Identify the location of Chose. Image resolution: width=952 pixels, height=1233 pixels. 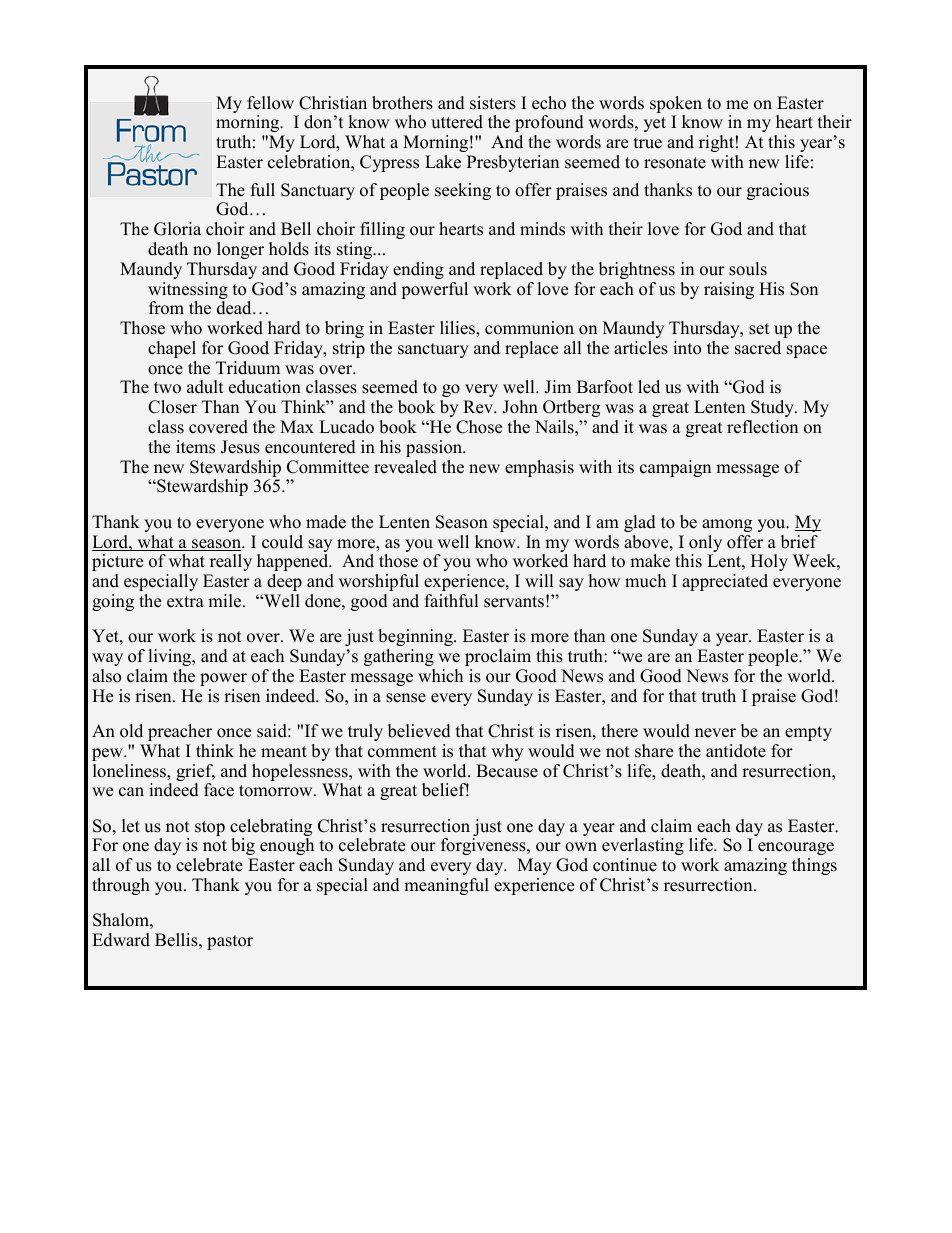
(479, 427).
